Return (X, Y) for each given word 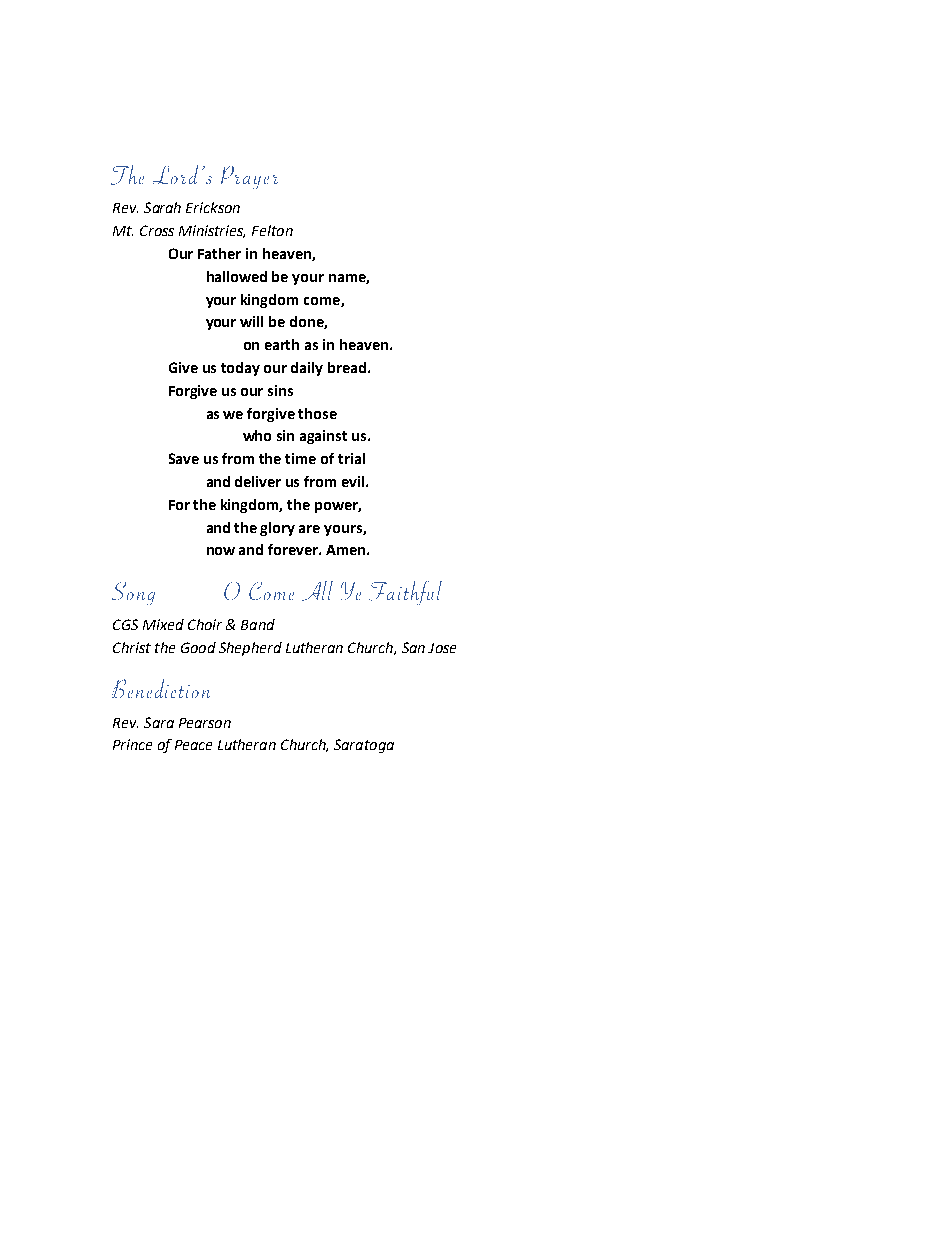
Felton (272, 230)
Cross (157, 230)
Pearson (205, 723)
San (413, 647)
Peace (193, 745)
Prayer (249, 177)
